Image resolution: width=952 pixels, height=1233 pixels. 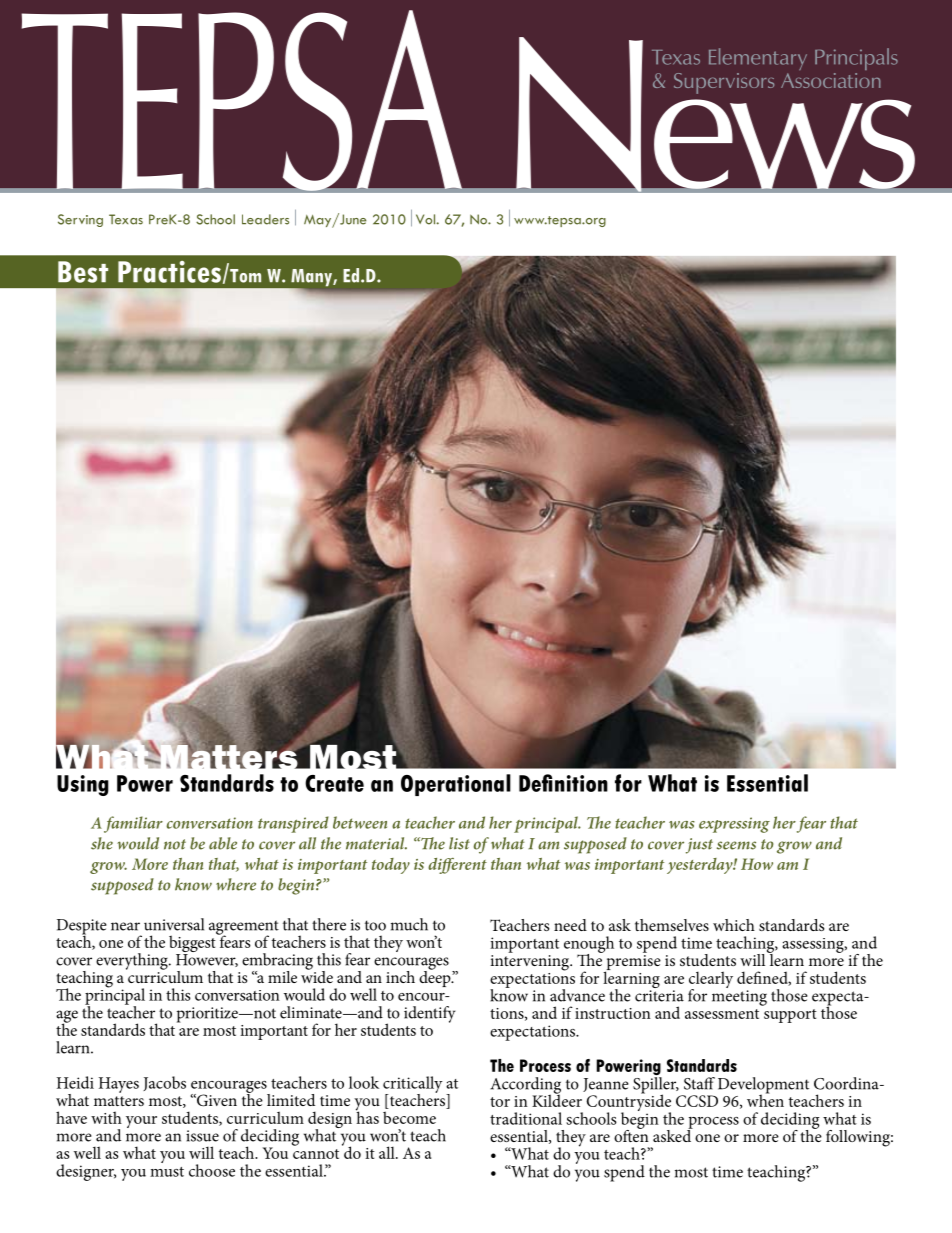 I want to click on Best, so click(x=83, y=272).
